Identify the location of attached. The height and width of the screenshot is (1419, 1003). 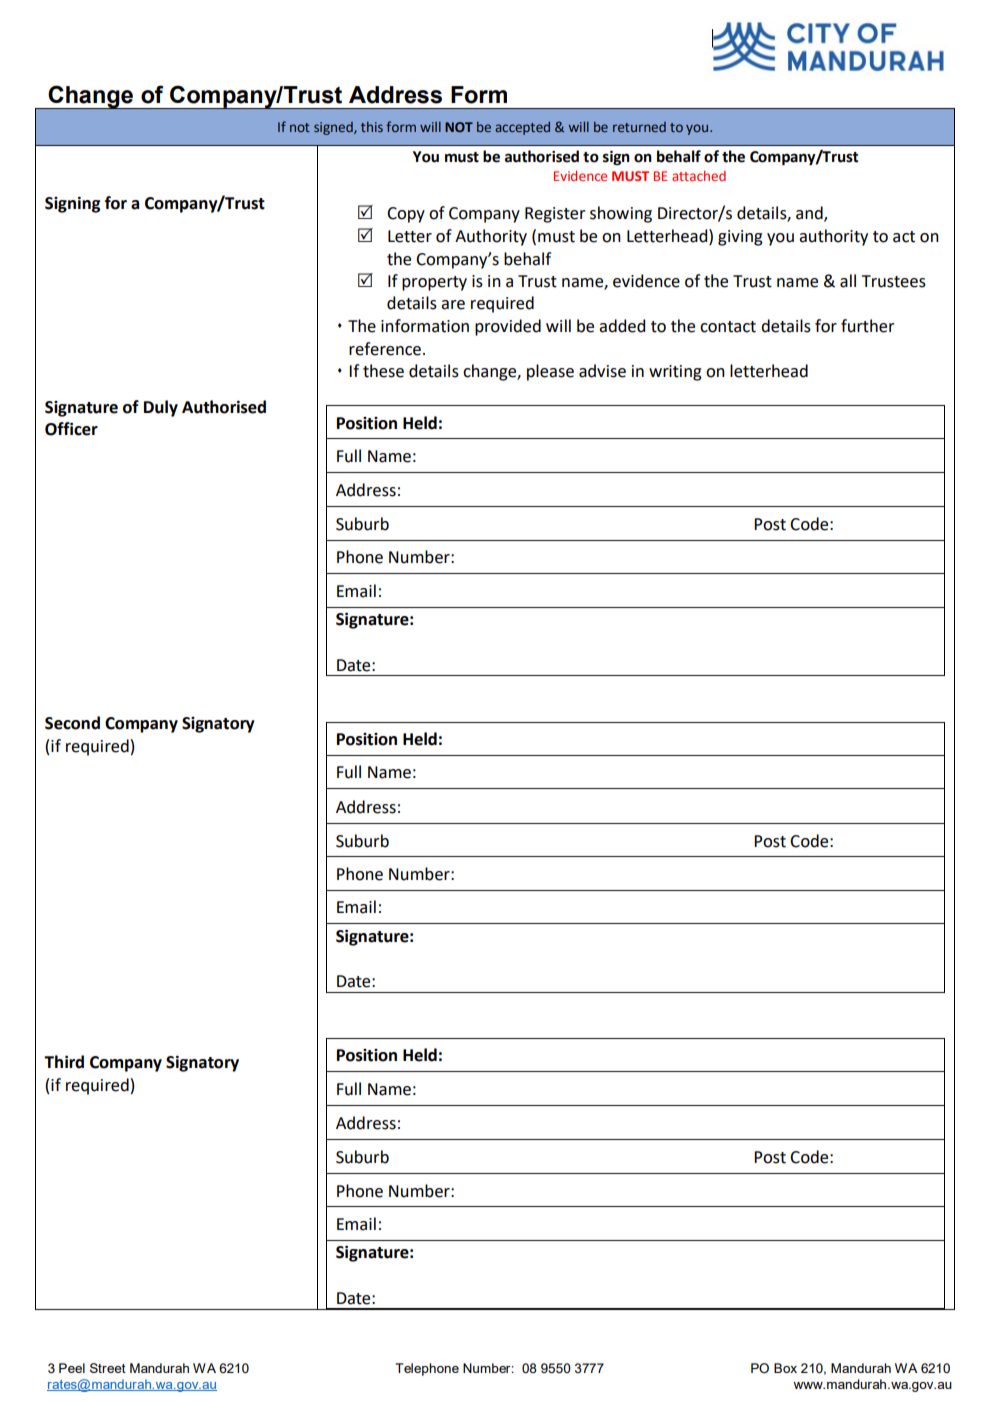
(699, 175).
